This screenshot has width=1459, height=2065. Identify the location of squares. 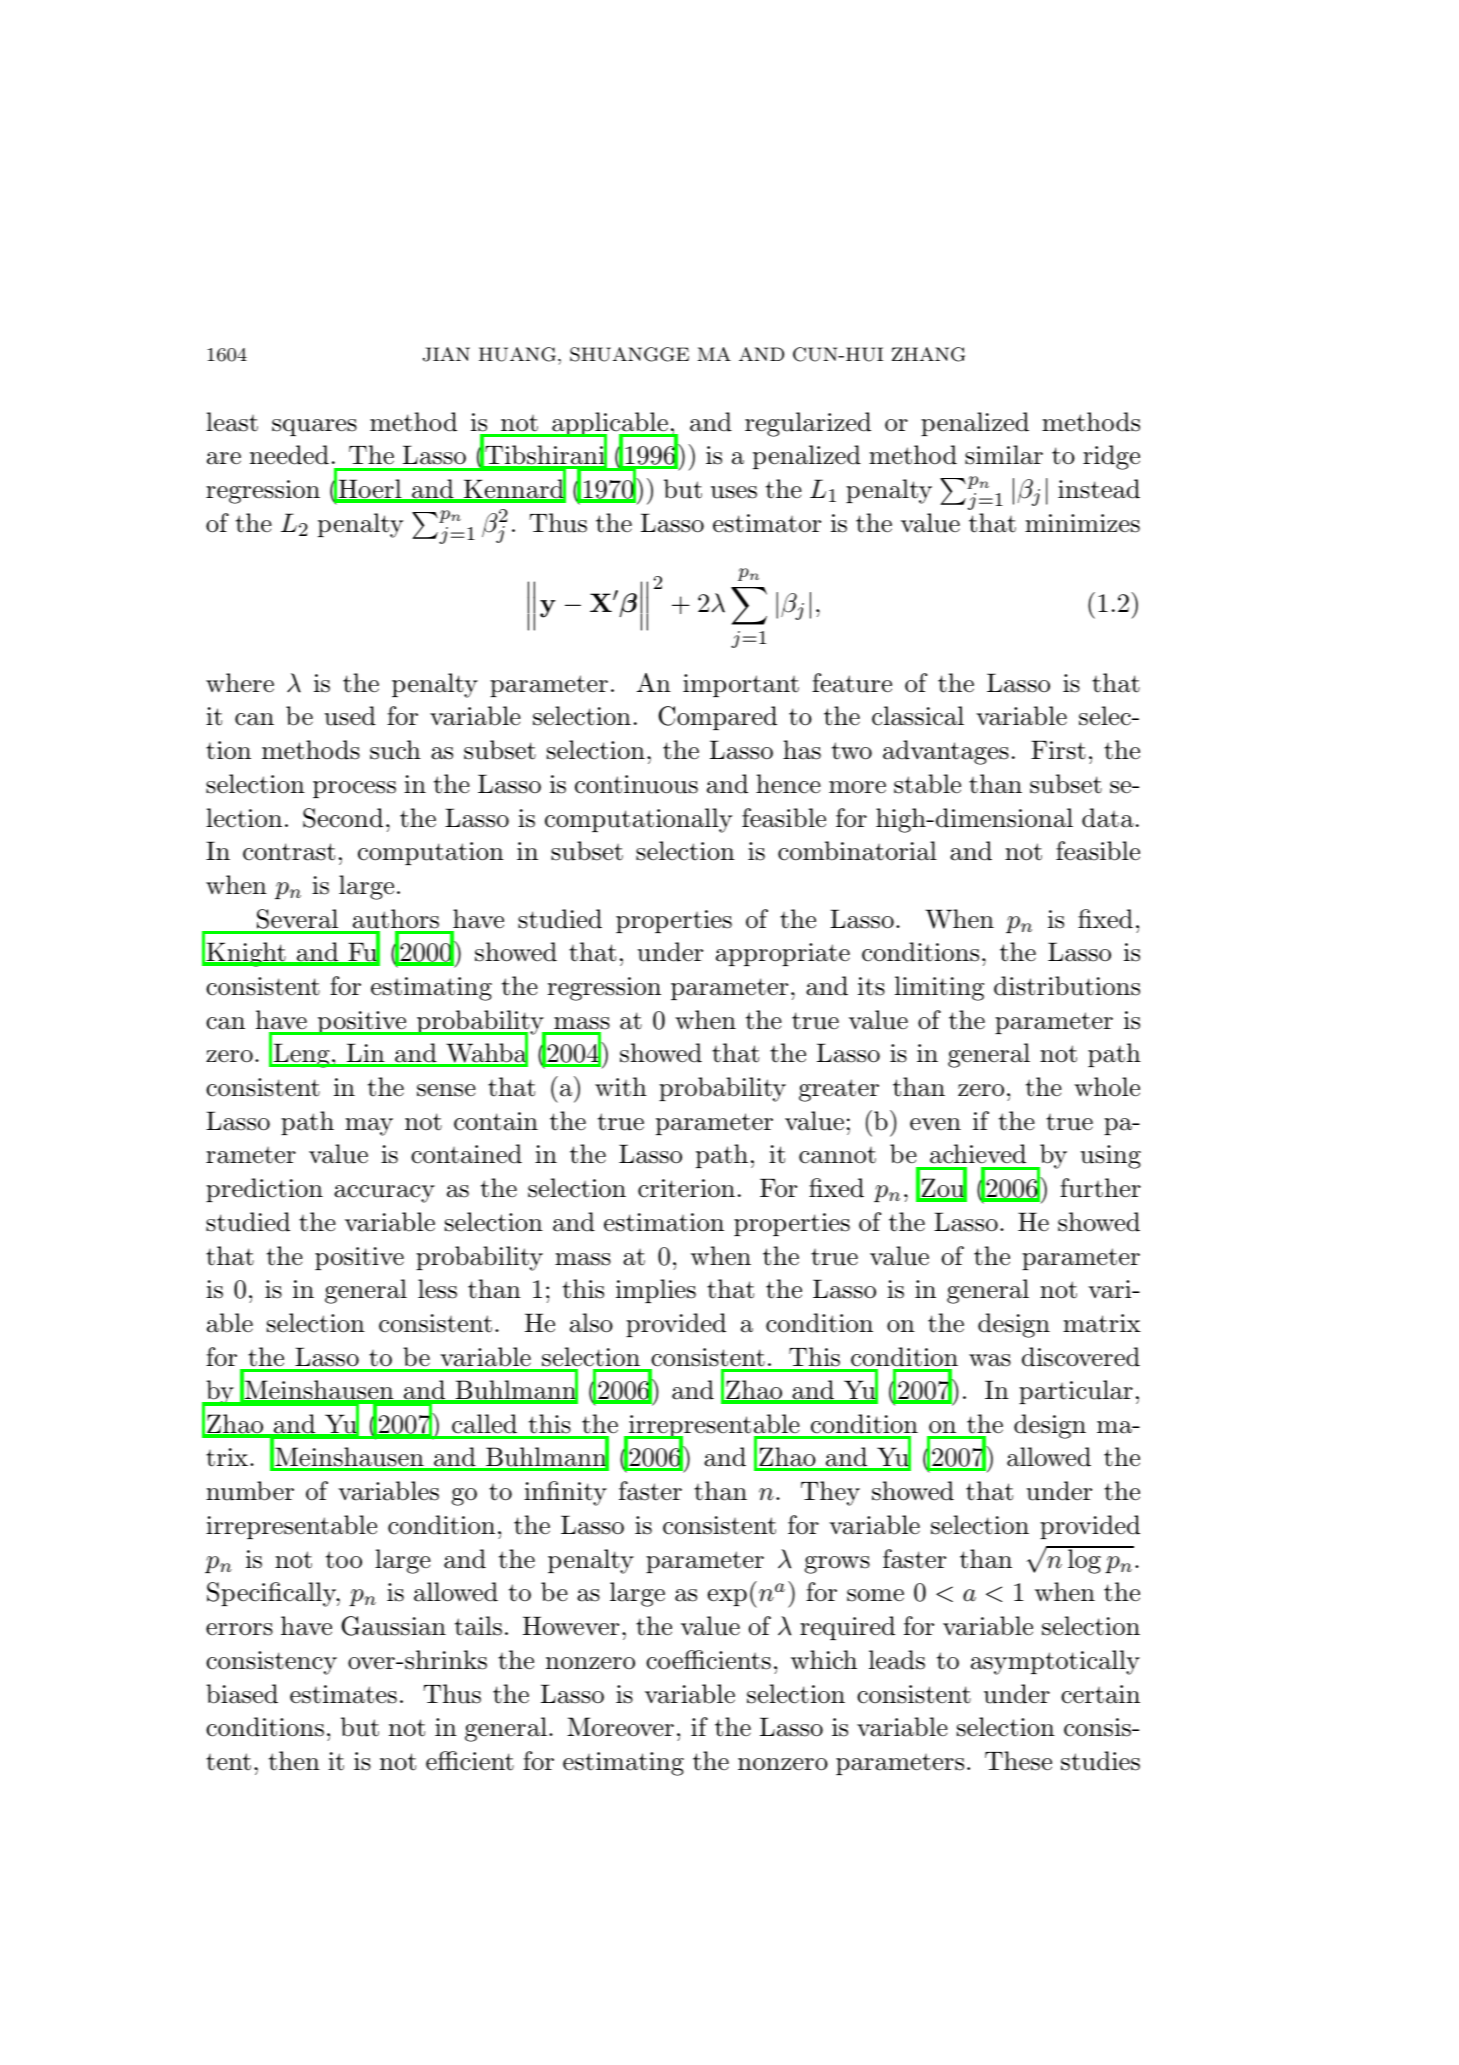
(314, 427).
